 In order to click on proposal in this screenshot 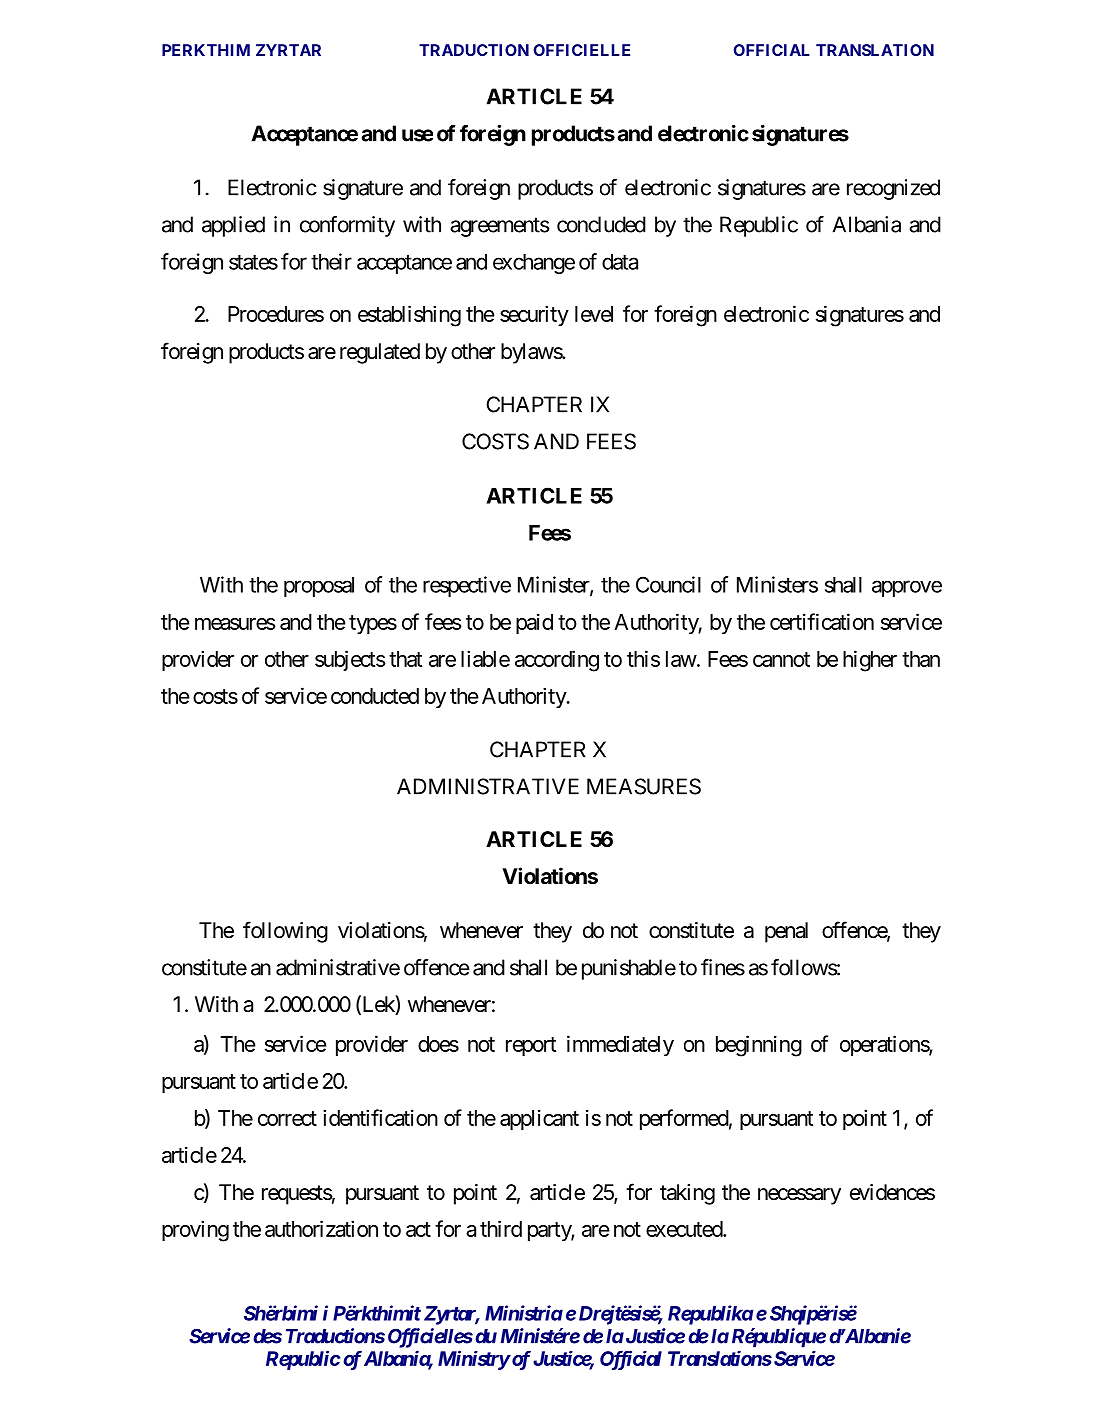, I will do `click(319, 587)`.
